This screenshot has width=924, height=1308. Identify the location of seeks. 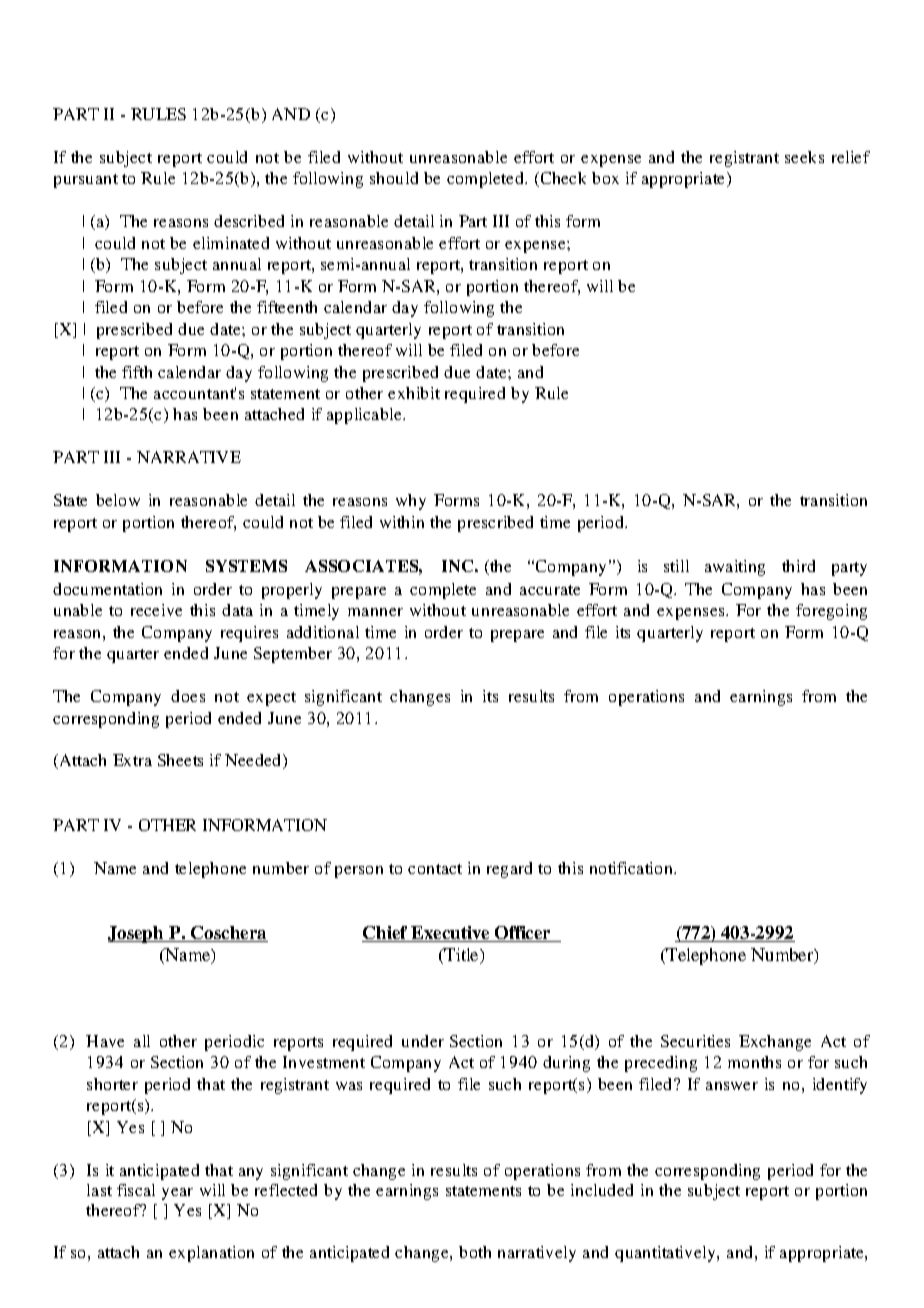
(804, 157).
